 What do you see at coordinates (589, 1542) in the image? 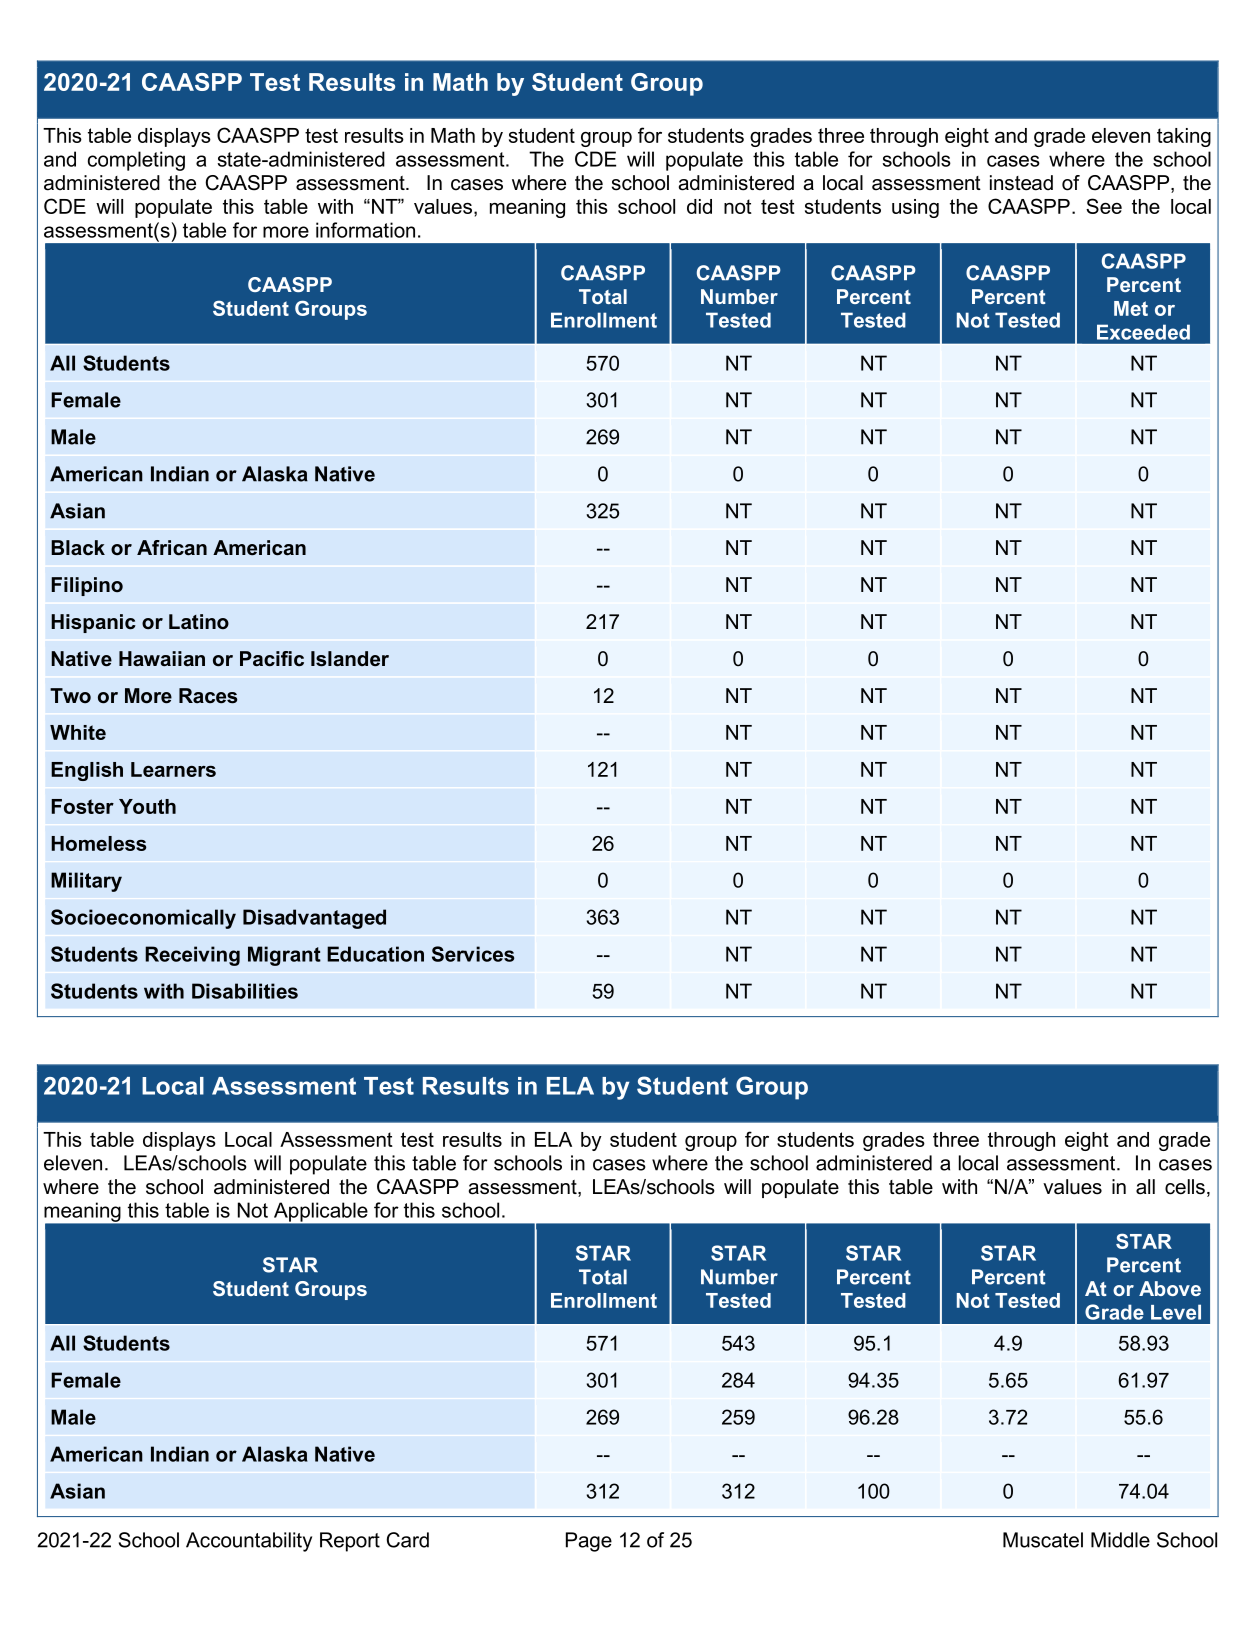
I see `Page` at bounding box center [589, 1542].
